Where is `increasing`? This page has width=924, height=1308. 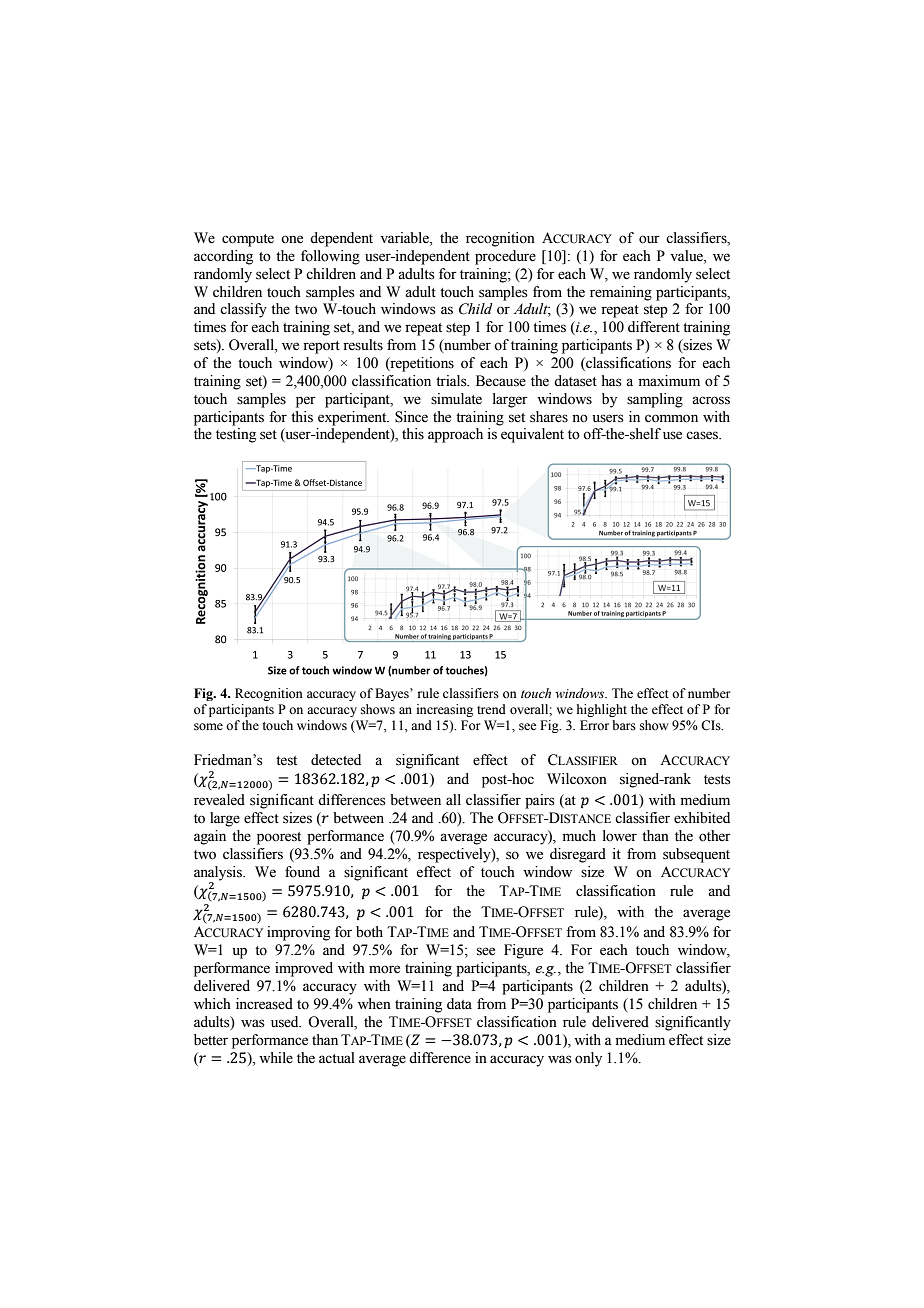
increasing is located at coordinates (445, 710).
